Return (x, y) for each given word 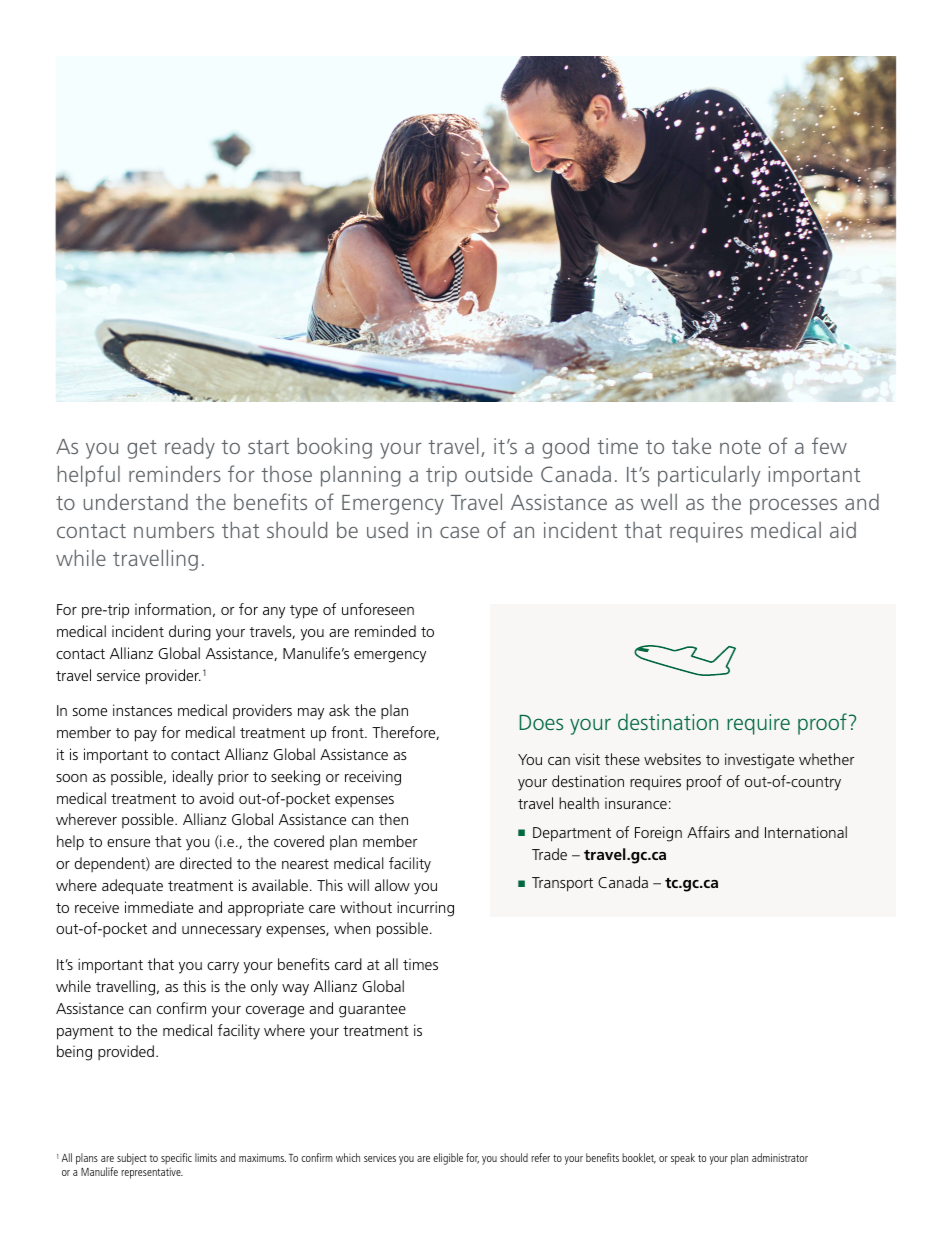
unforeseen (378, 609)
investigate (759, 761)
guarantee (372, 1011)
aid (843, 530)
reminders (175, 473)
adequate (132, 887)
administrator (780, 1157)
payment (85, 1033)
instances (142, 710)
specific (176, 1160)
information (173, 609)
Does (541, 722)
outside (499, 474)
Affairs (708, 832)
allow (392, 885)
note (740, 447)
